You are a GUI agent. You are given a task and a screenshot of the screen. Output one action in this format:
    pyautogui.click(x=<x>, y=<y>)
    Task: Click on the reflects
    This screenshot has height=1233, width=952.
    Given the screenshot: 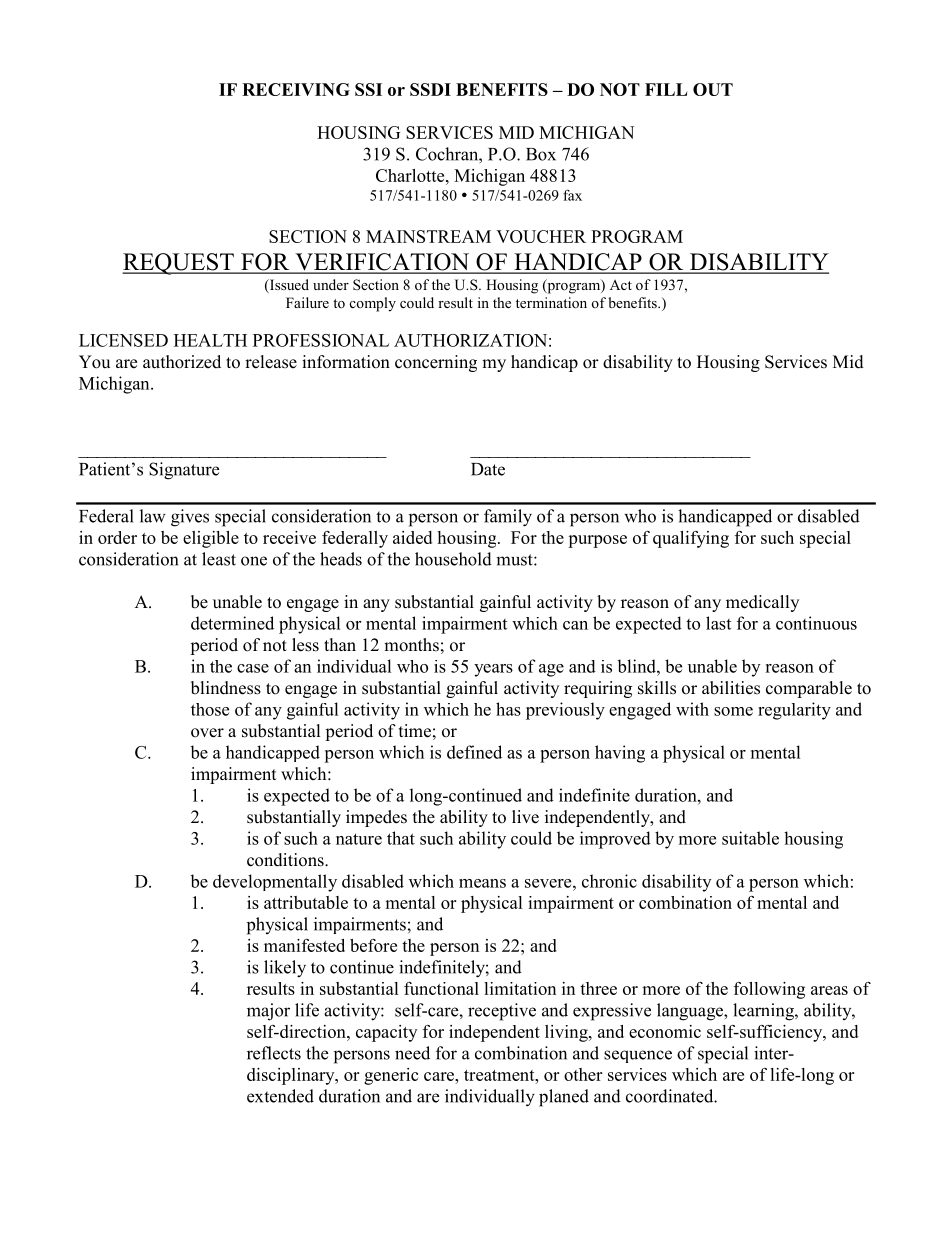 What is the action you would take?
    pyautogui.click(x=274, y=1053)
